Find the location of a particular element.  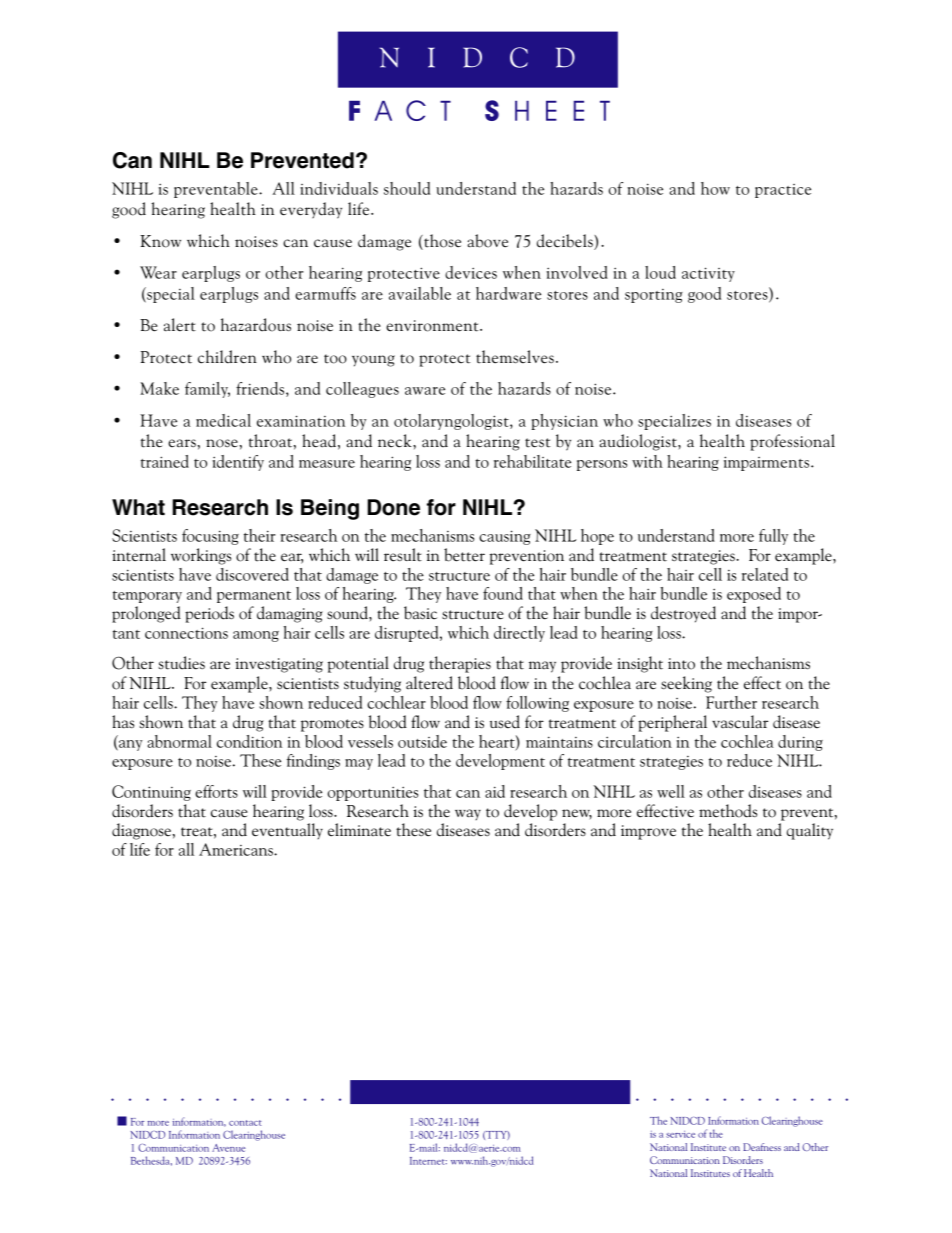

Know is located at coordinates (160, 241).
